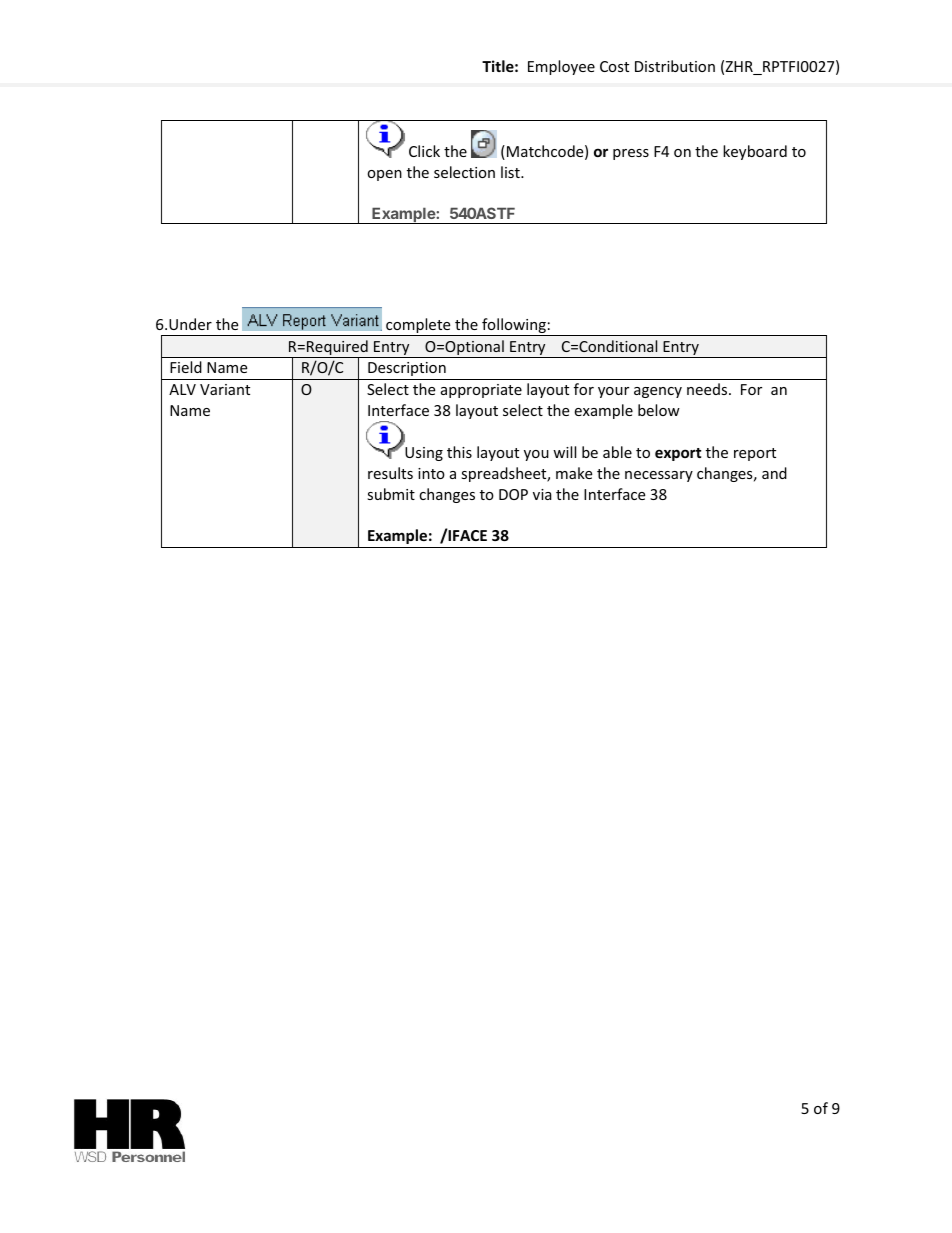 Image resolution: width=952 pixels, height=1233 pixels. I want to click on following, so click(514, 327).
